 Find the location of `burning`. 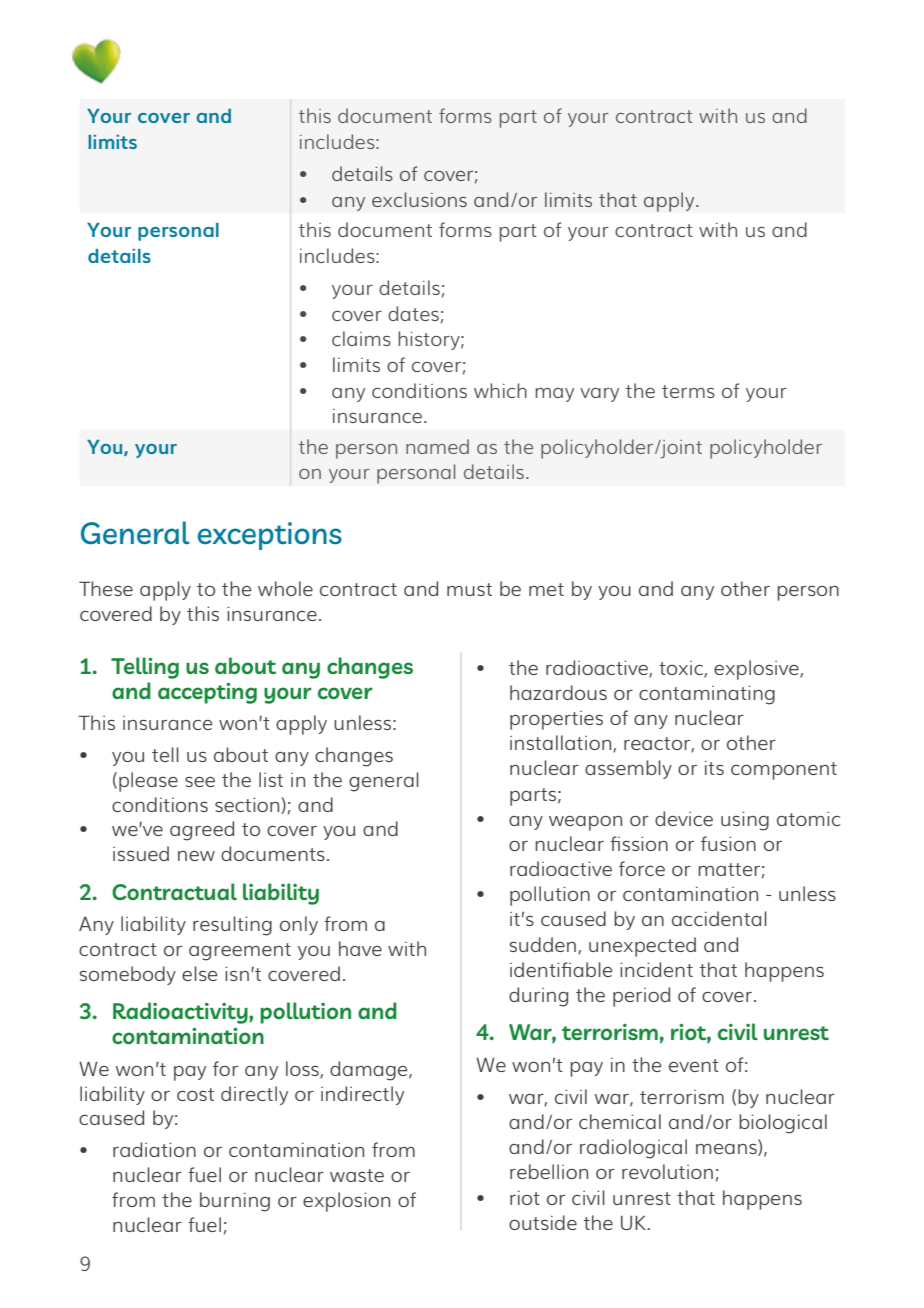

burning is located at coordinates (235, 1202).
